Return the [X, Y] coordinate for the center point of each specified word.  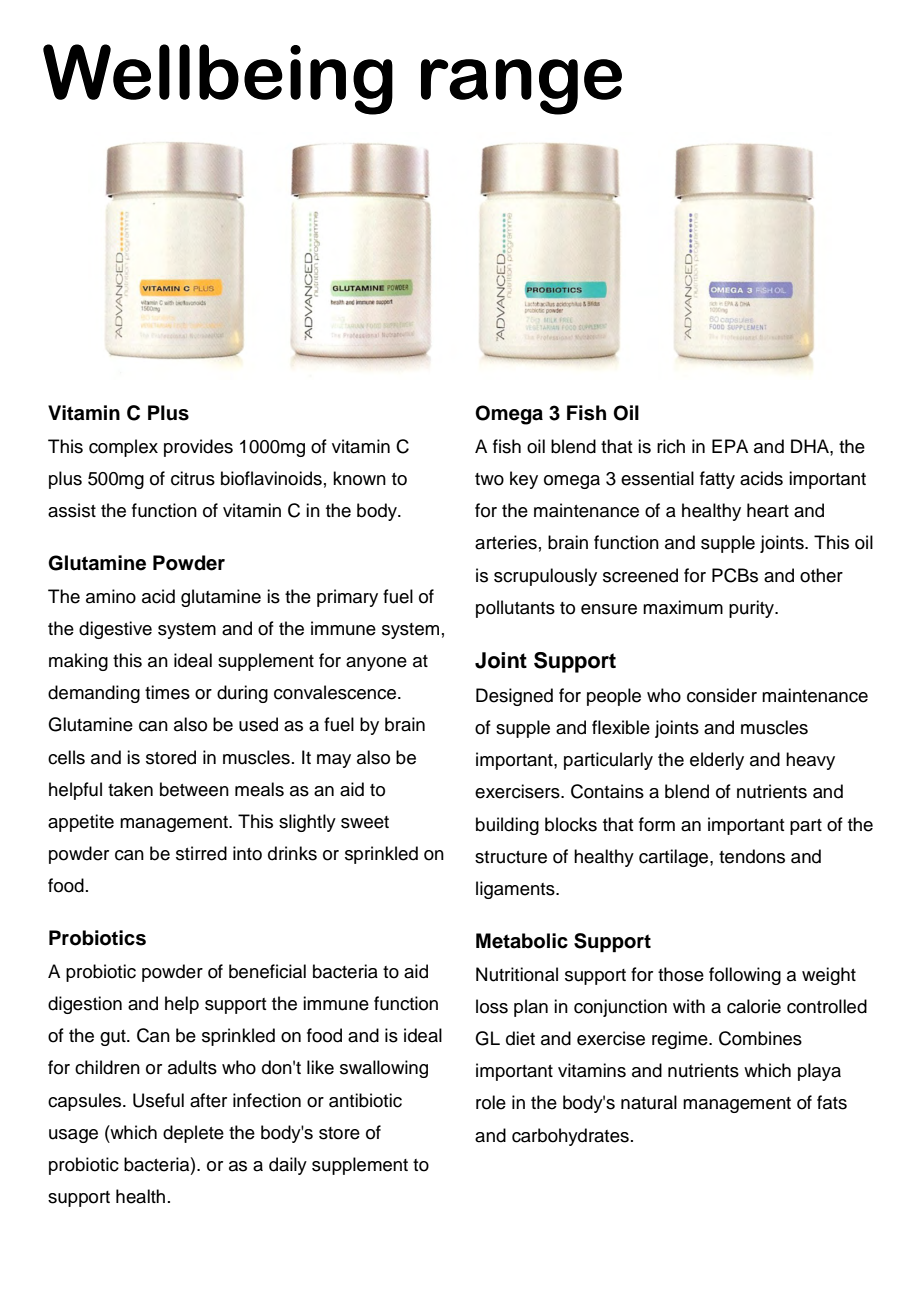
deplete [193, 1134]
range [521, 87]
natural [649, 1102]
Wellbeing [218, 79]
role [491, 1102]
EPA [730, 446]
